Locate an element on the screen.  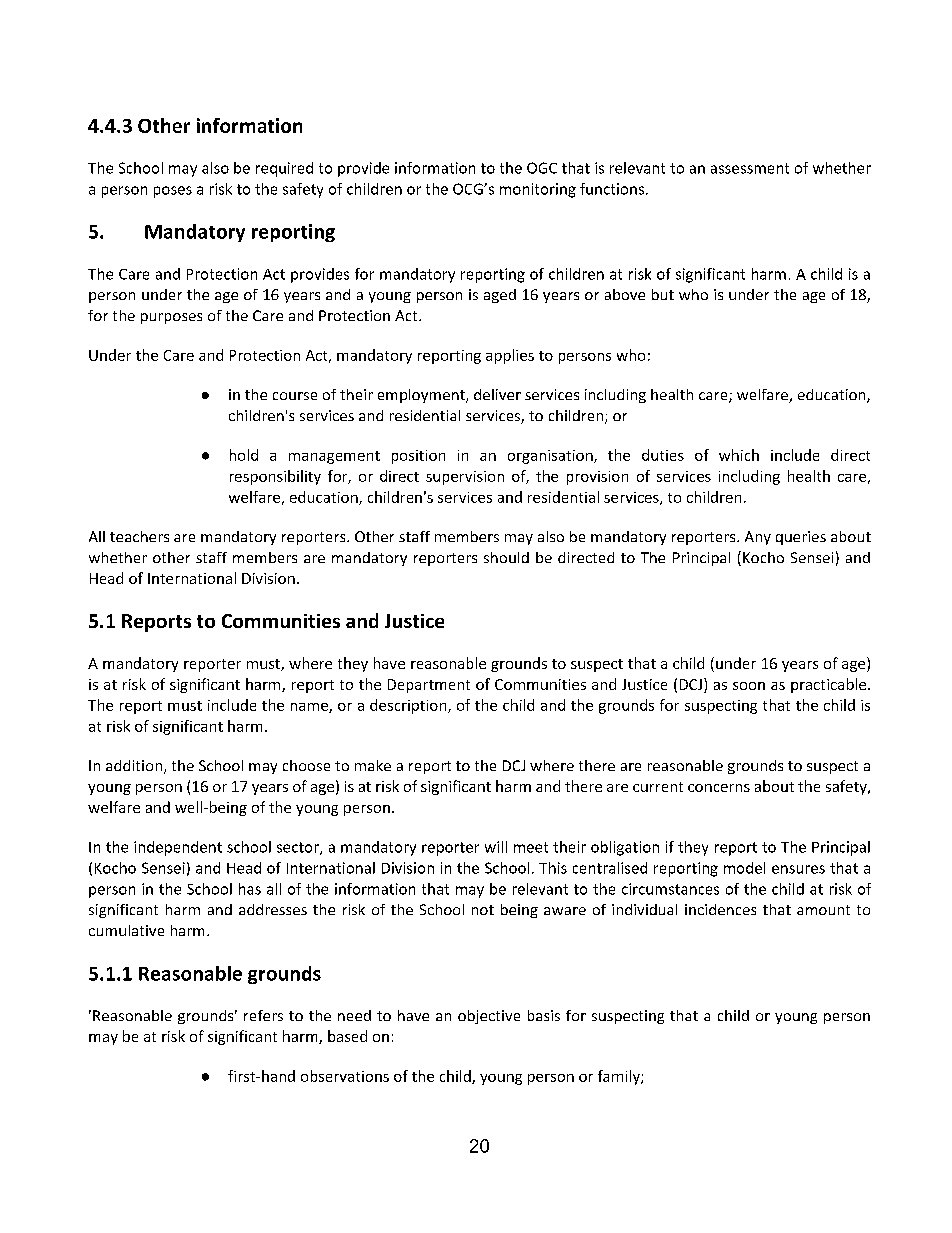
monitoring is located at coordinates (538, 190).
